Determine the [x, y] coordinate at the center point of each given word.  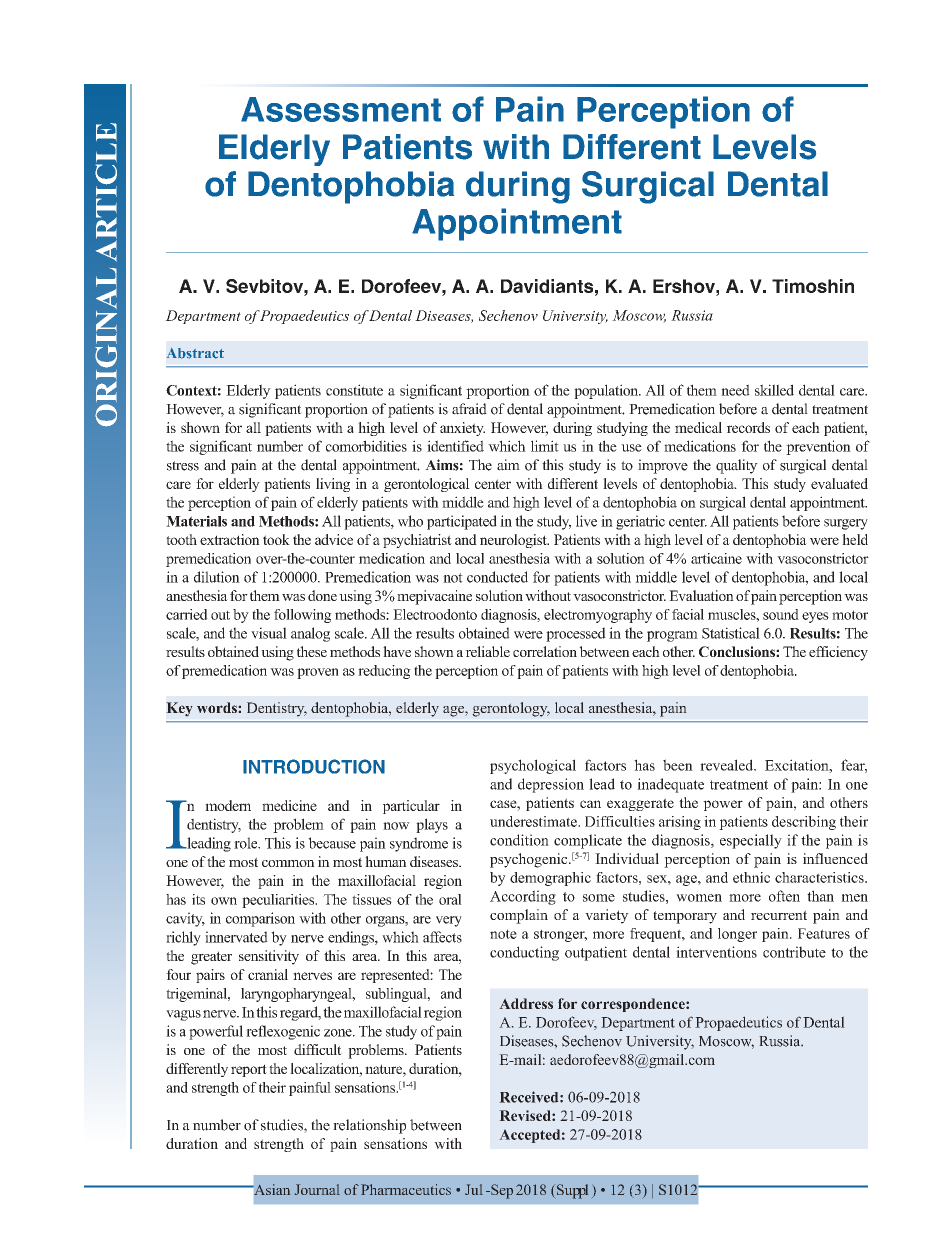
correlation [545, 651]
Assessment [341, 109]
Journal [317, 1189]
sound [781, 614]
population [607, 391]
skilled [774, 390]
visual [269, 633]
